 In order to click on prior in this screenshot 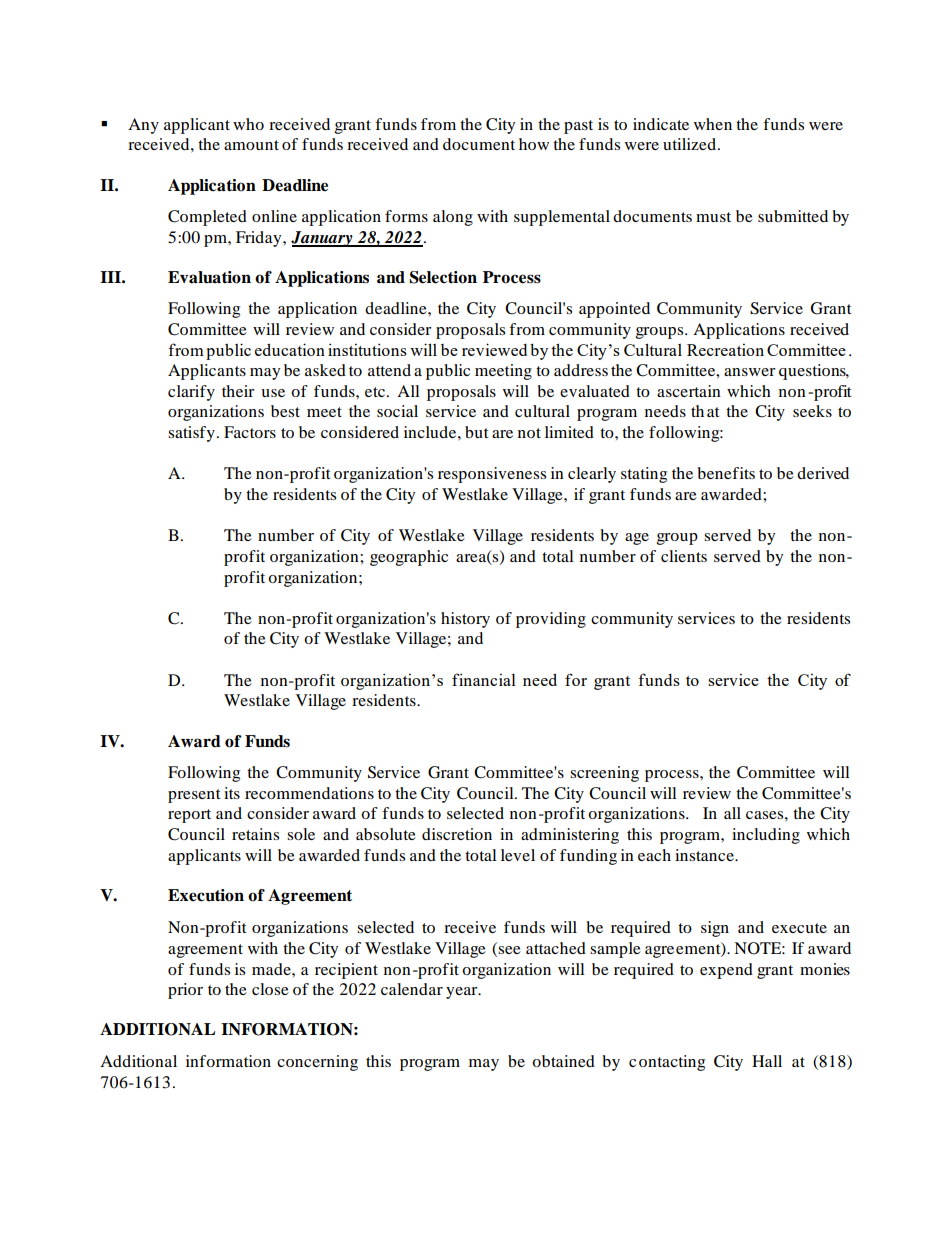, I will do `click(185, 991)`.
